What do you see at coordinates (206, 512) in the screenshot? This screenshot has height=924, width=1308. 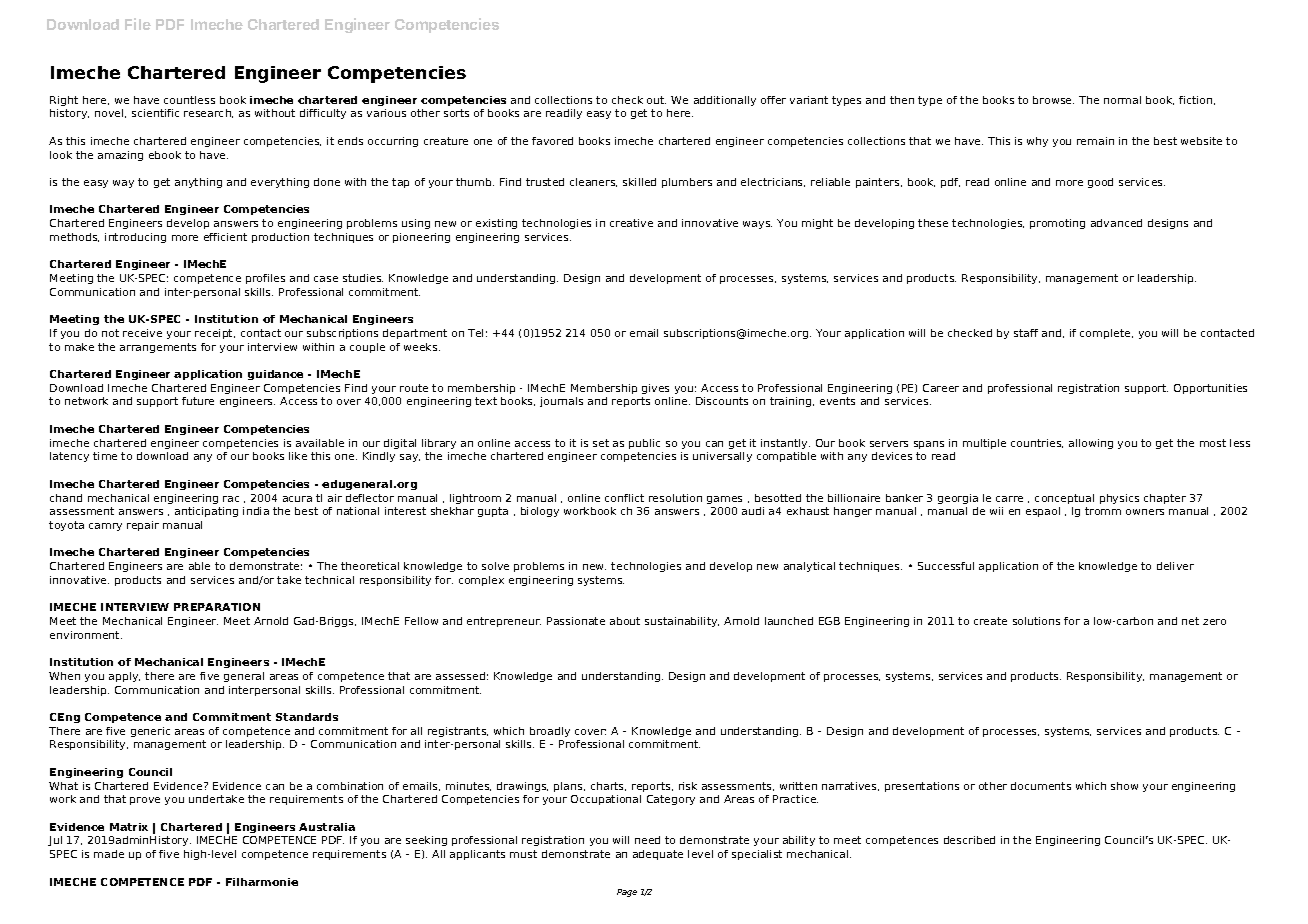 I see `anticipating` at bounding box center [206, 512].
